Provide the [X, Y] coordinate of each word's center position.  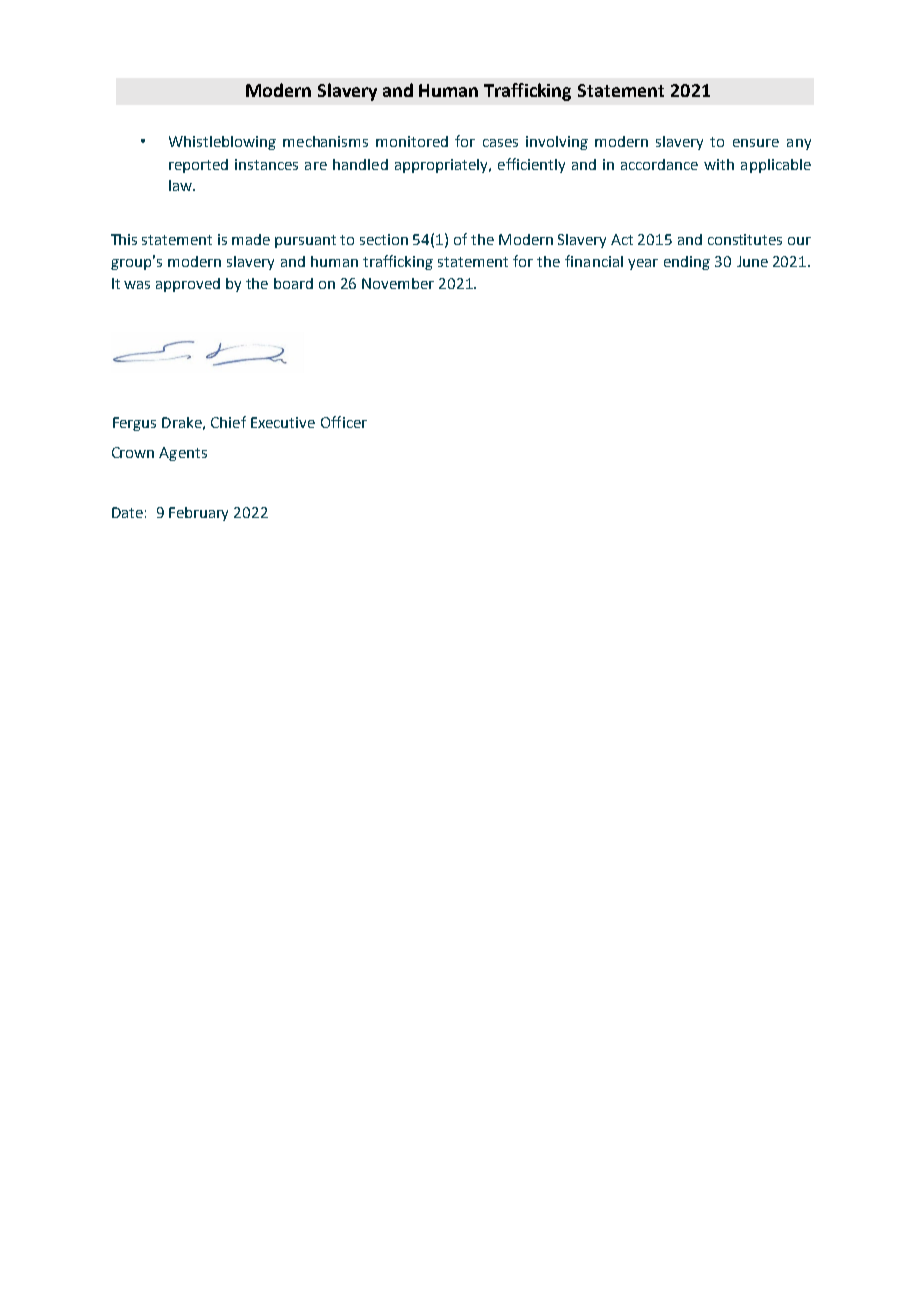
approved [188, 285]
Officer [344, 422]
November [398, 283]
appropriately [442, 166]
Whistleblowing [222, 143]
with [719, 164]
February [198, 514]
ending [687, 263]
